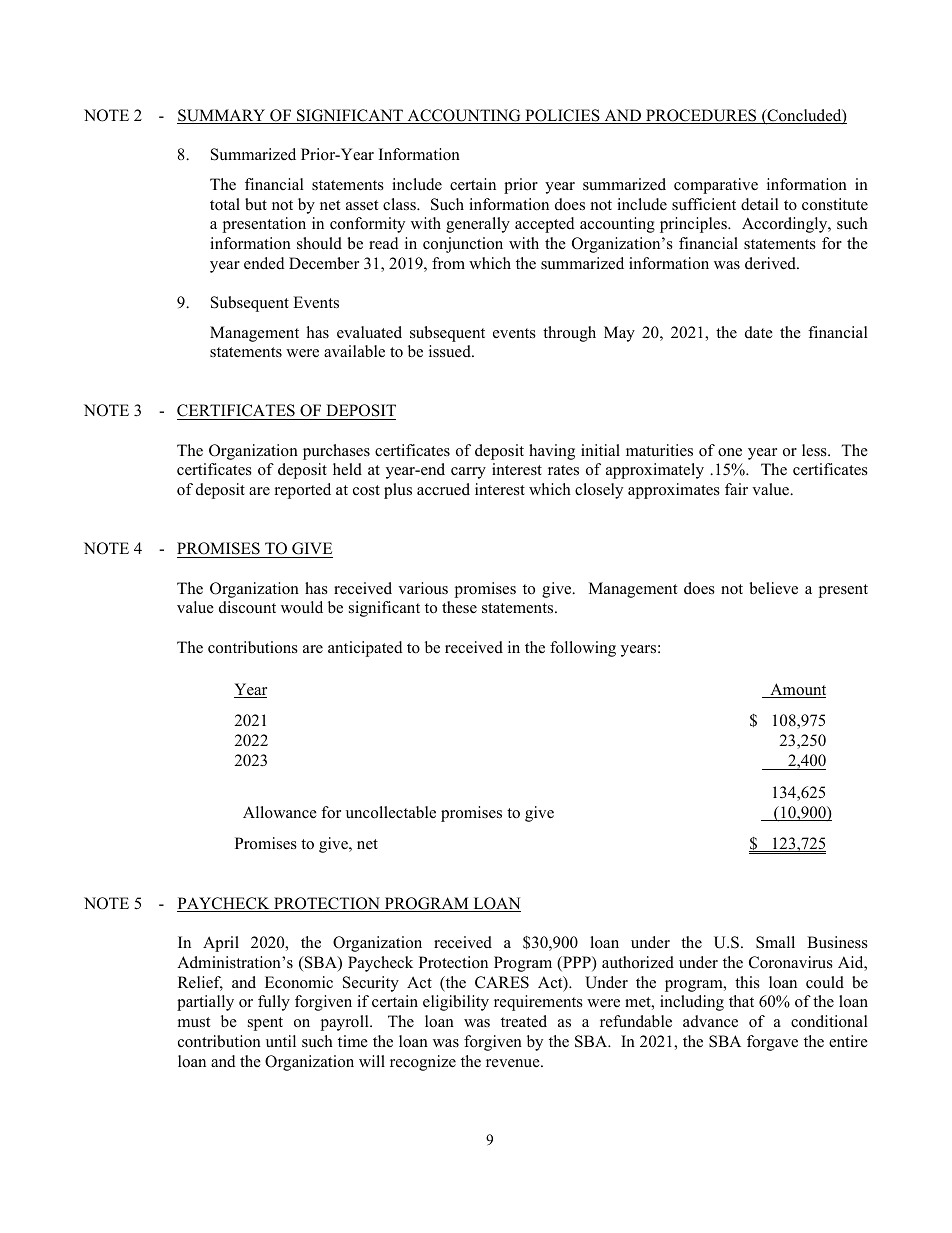 The image size is (952, 1233). Describe the element at coordinates (524, 1021) in the image. I see `treated` at that location.
